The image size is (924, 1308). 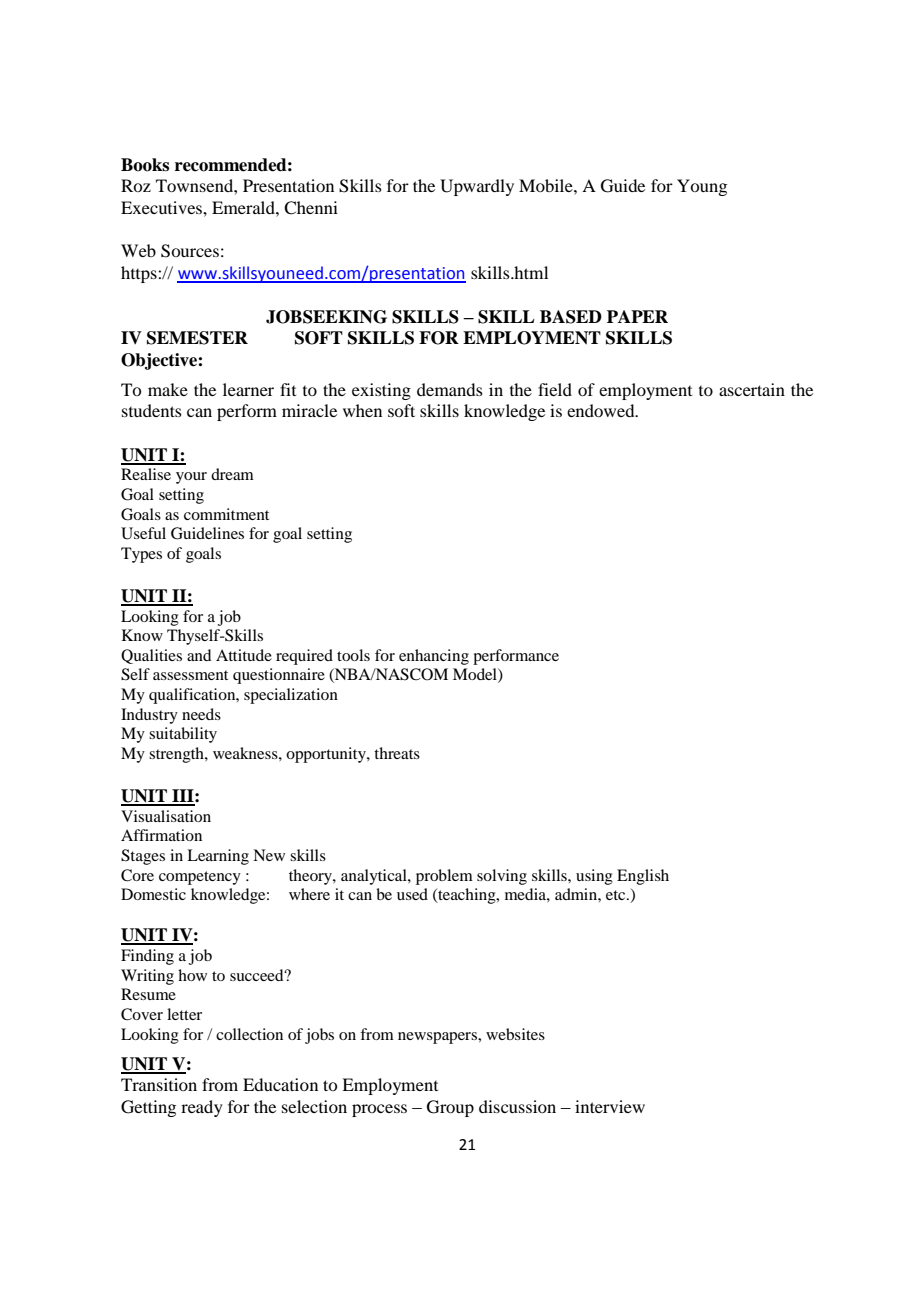 What do you see at coordinates (136, 185) in the image?
I see `Roz` at bounding box center [136, 185].
